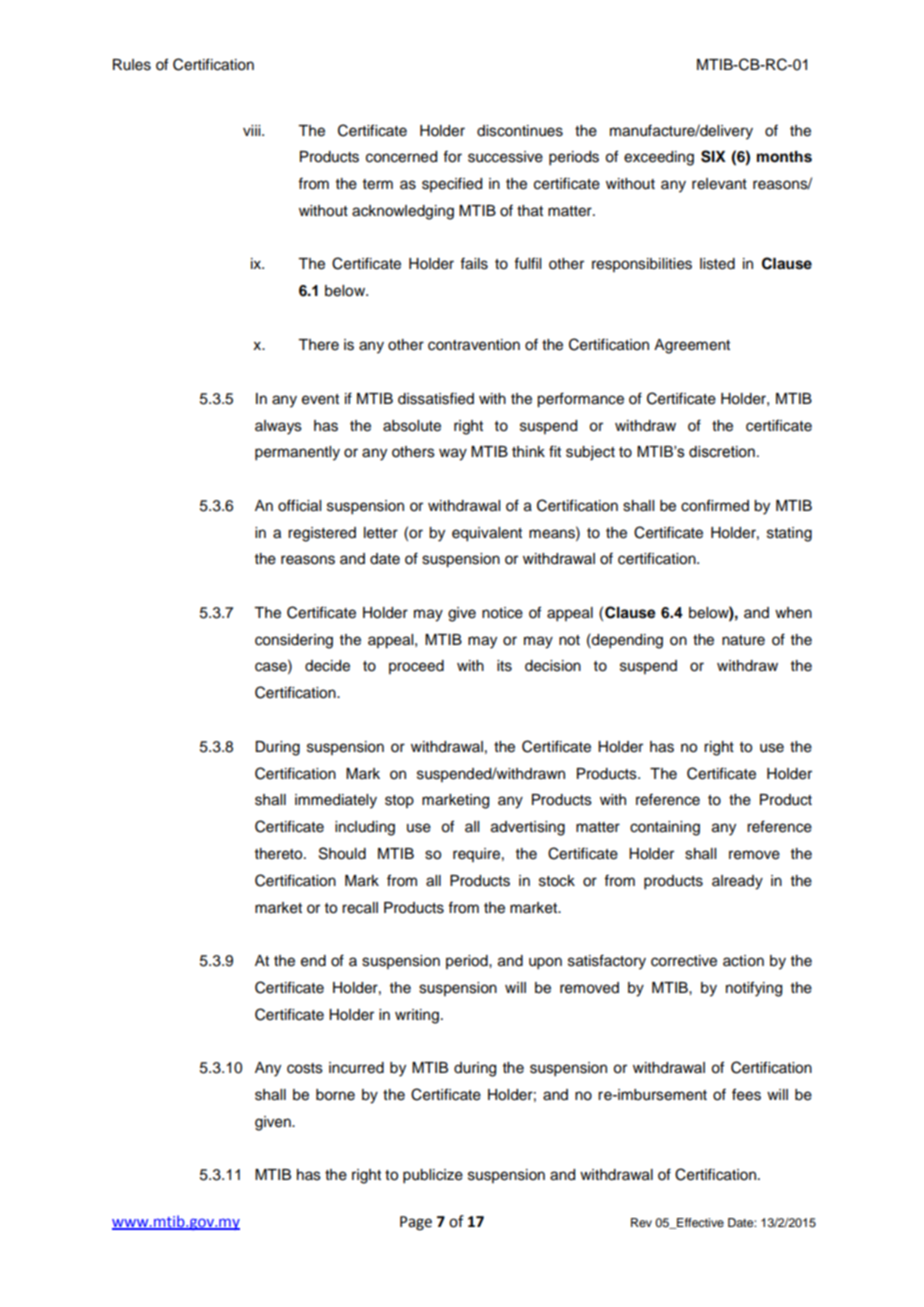 The height and width of the screenshot is (1307, 924). What do you see at coordinates (520, 131) in the screenshot?
I see `discontinues` at bounding box center [520, 131].
